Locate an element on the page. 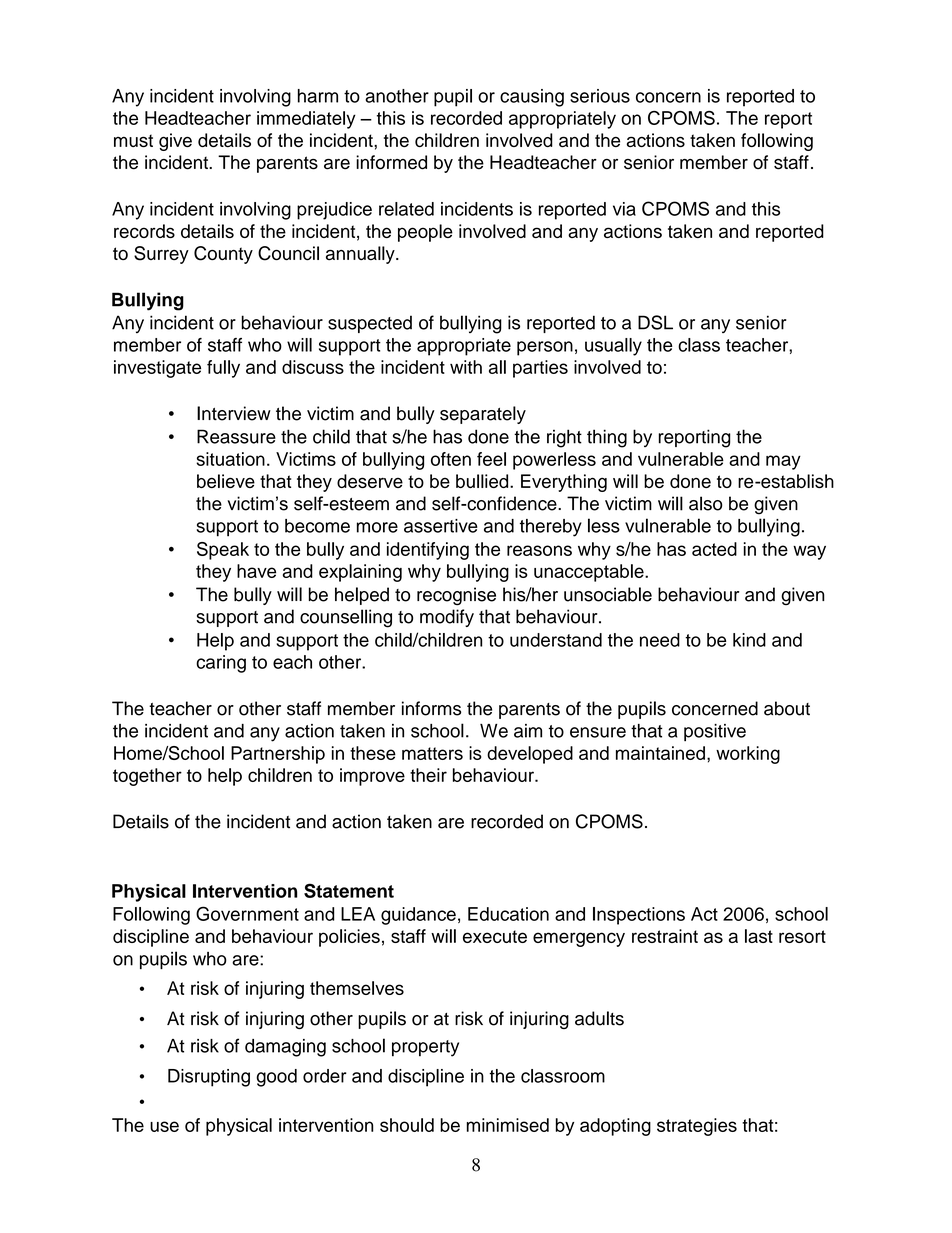 Image resolution: width=952 pixels, height=1233 pixels. with is located at coordinates (466, 367).
